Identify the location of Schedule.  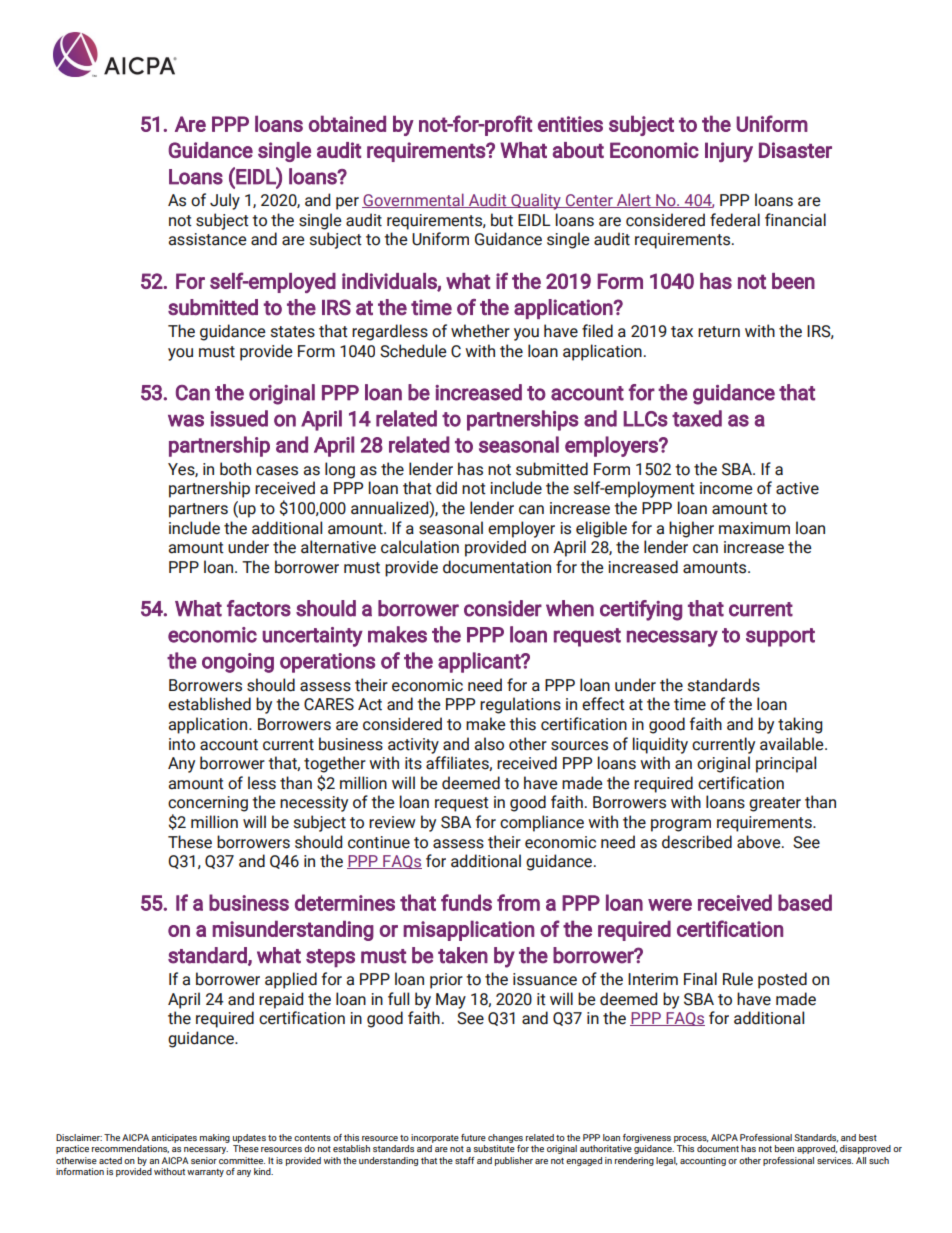
(413, 351).
